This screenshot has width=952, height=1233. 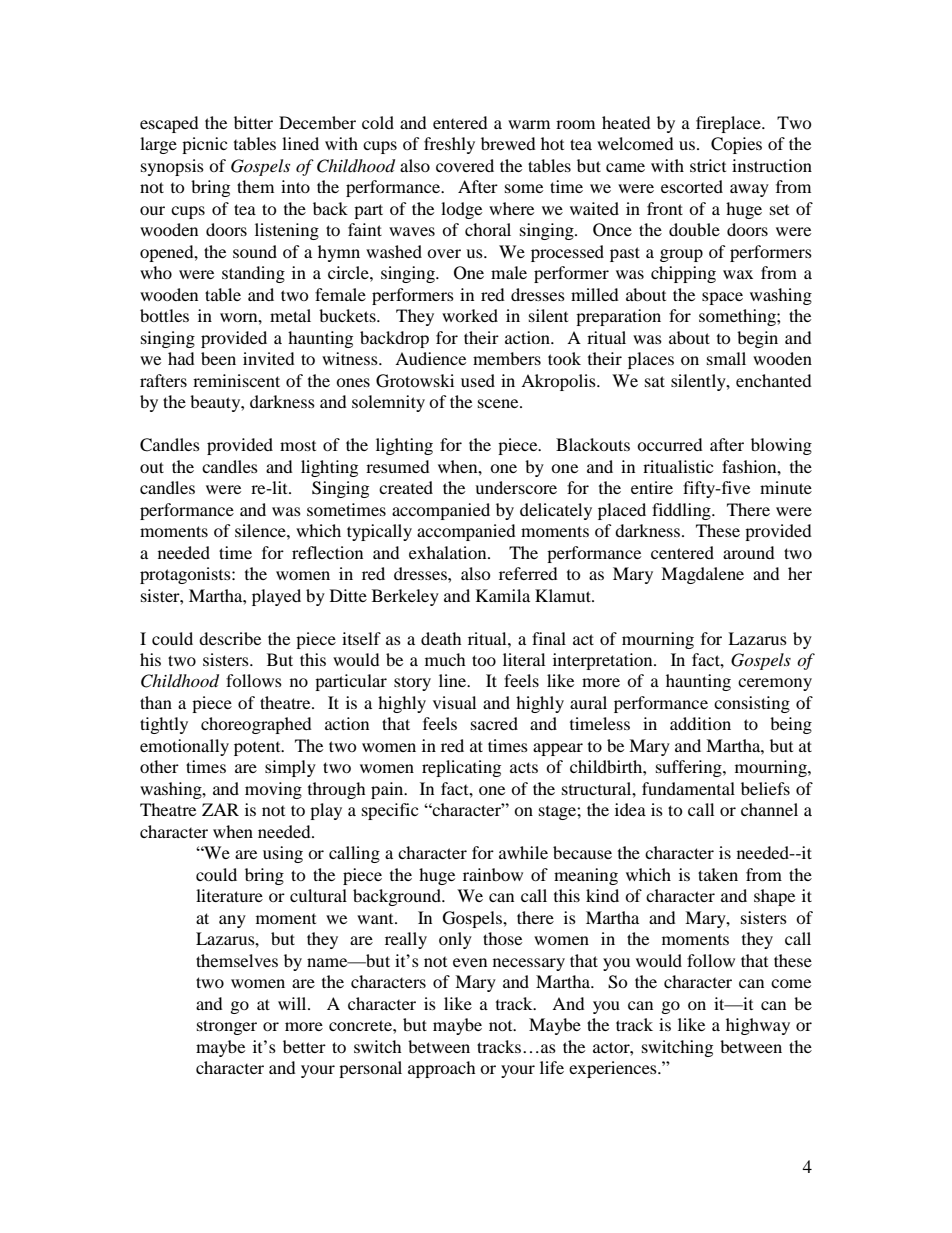 What do you see at coordinates (449, 145) in the screenshot?
I see `freshly` at bounding box center [449, 145].
